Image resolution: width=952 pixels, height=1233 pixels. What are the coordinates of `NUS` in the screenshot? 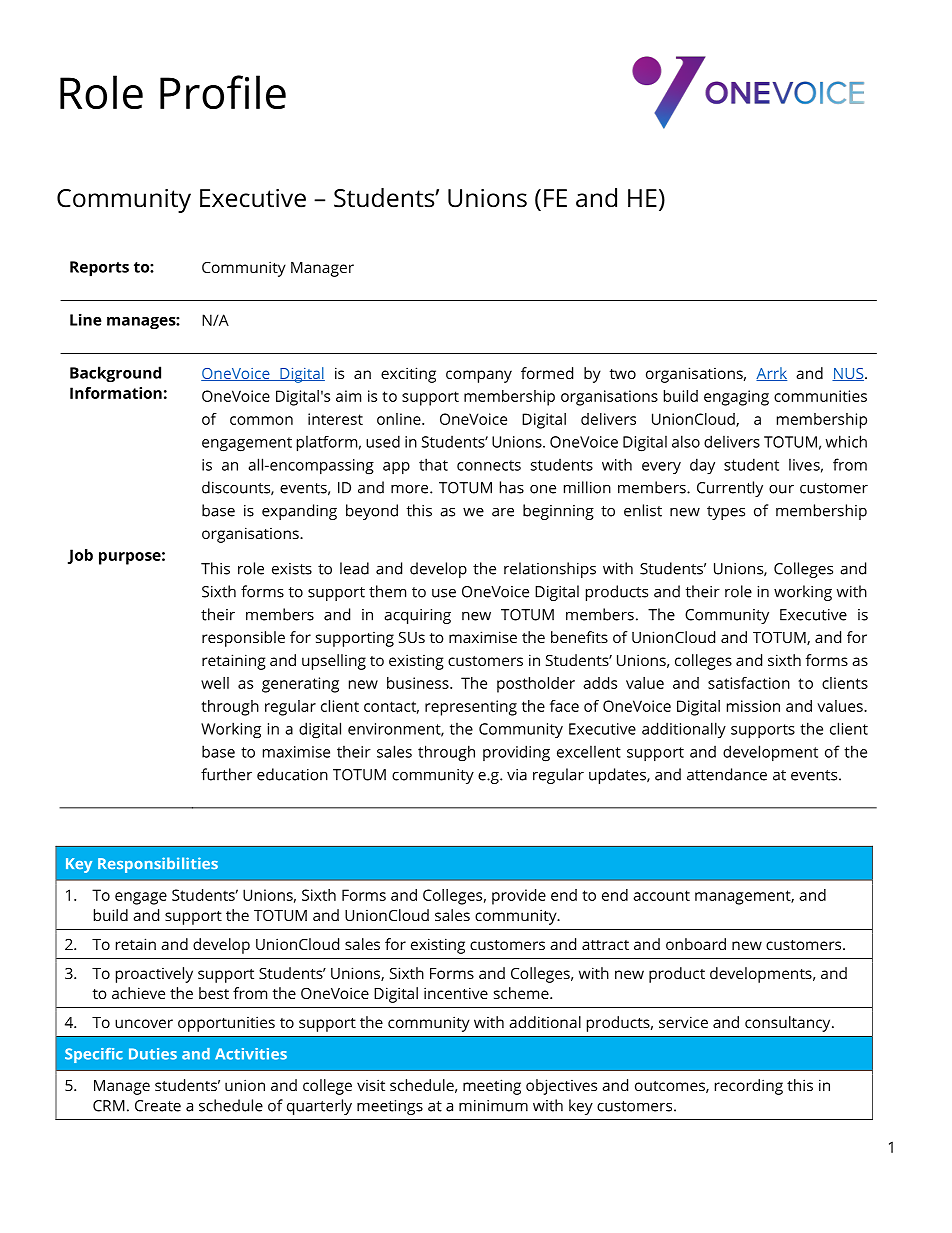 It's located at (849, 374).
